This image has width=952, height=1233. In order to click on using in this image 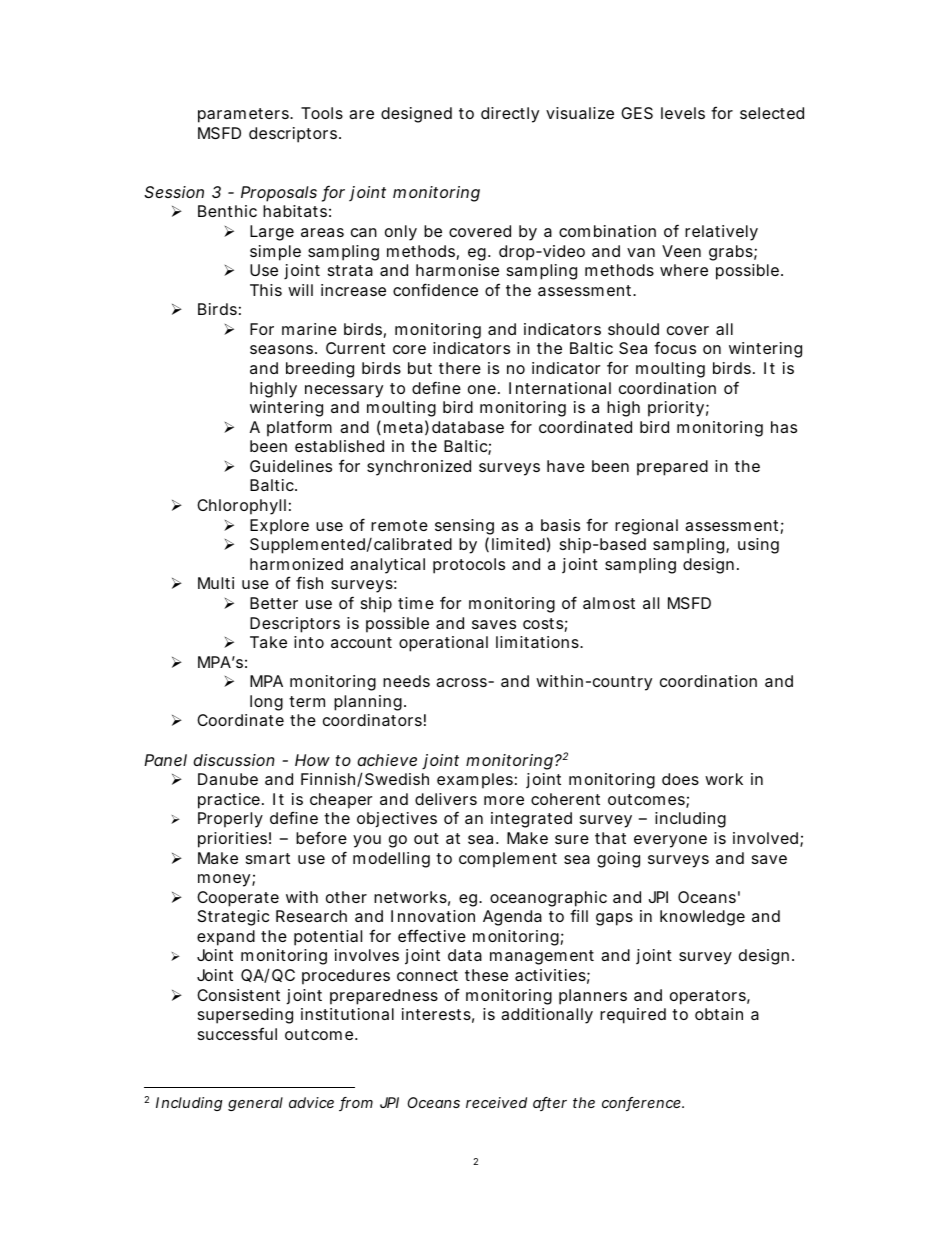, I will do `click(758, 546)`.
